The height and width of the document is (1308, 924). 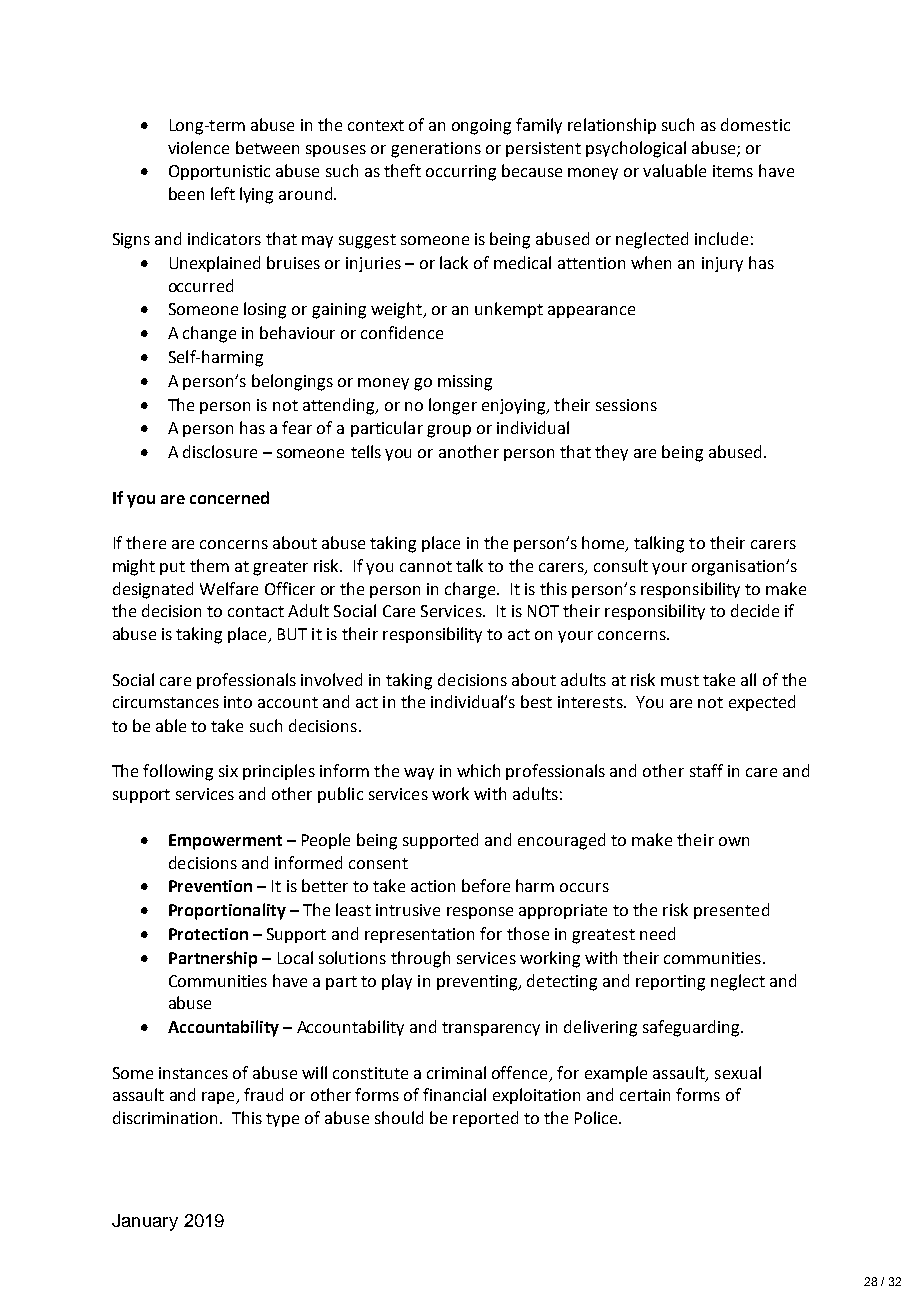 What do you see at coordinates (436, 150) in the document?
I see `generations` at bounding box center [436, 150].
